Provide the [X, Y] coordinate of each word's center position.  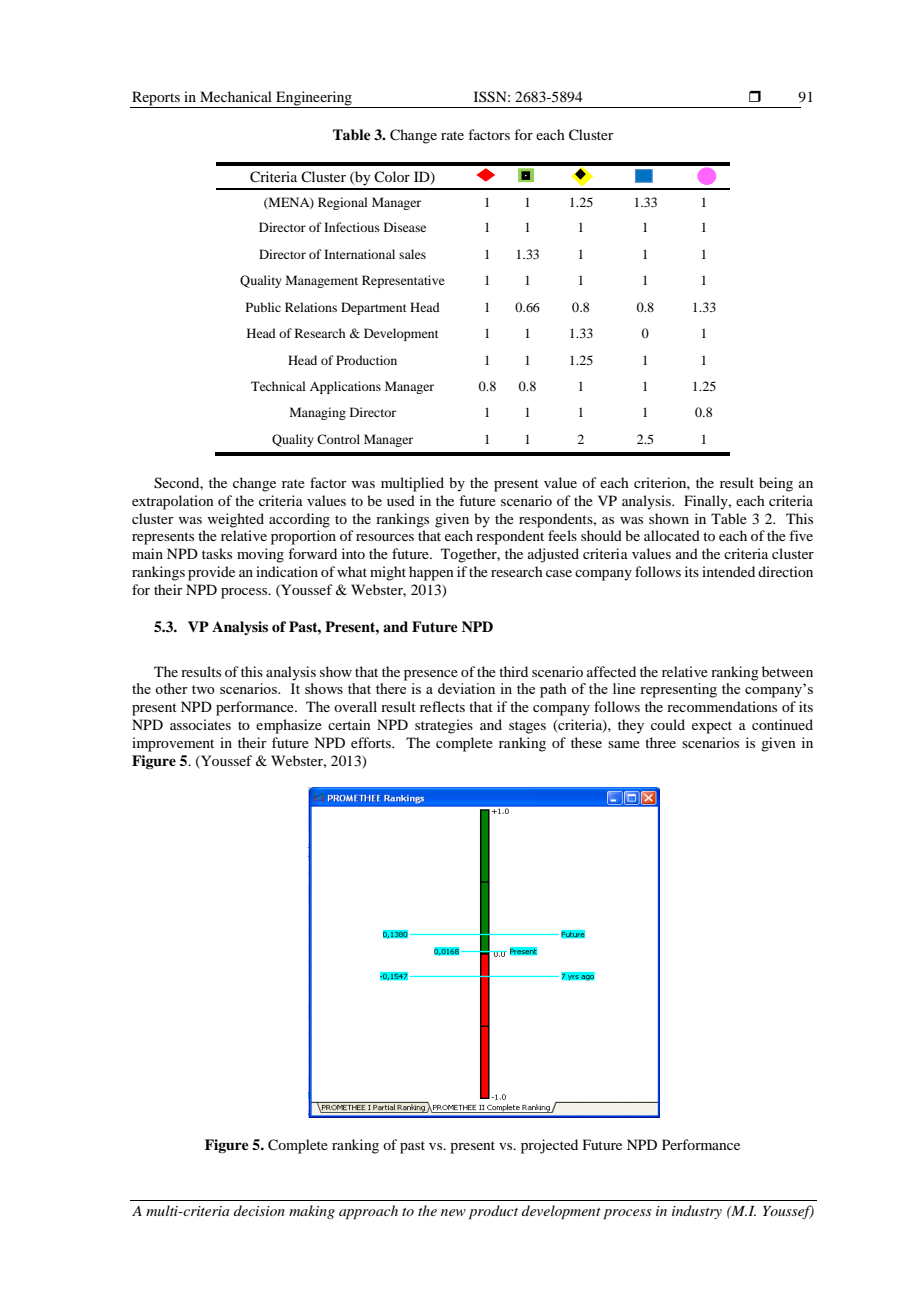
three [660, 742]
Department [374, 308]
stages [527, 727]
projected [549, 1146]
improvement [173, 744]
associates [200, 724]
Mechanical [236, 96]
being [776, 484]
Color [392, 176]
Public [263, 307]
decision [259, 1210]
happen [431, 573]
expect [712, 727]
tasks [217, 553]
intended [728, 571]
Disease [405, 227]
